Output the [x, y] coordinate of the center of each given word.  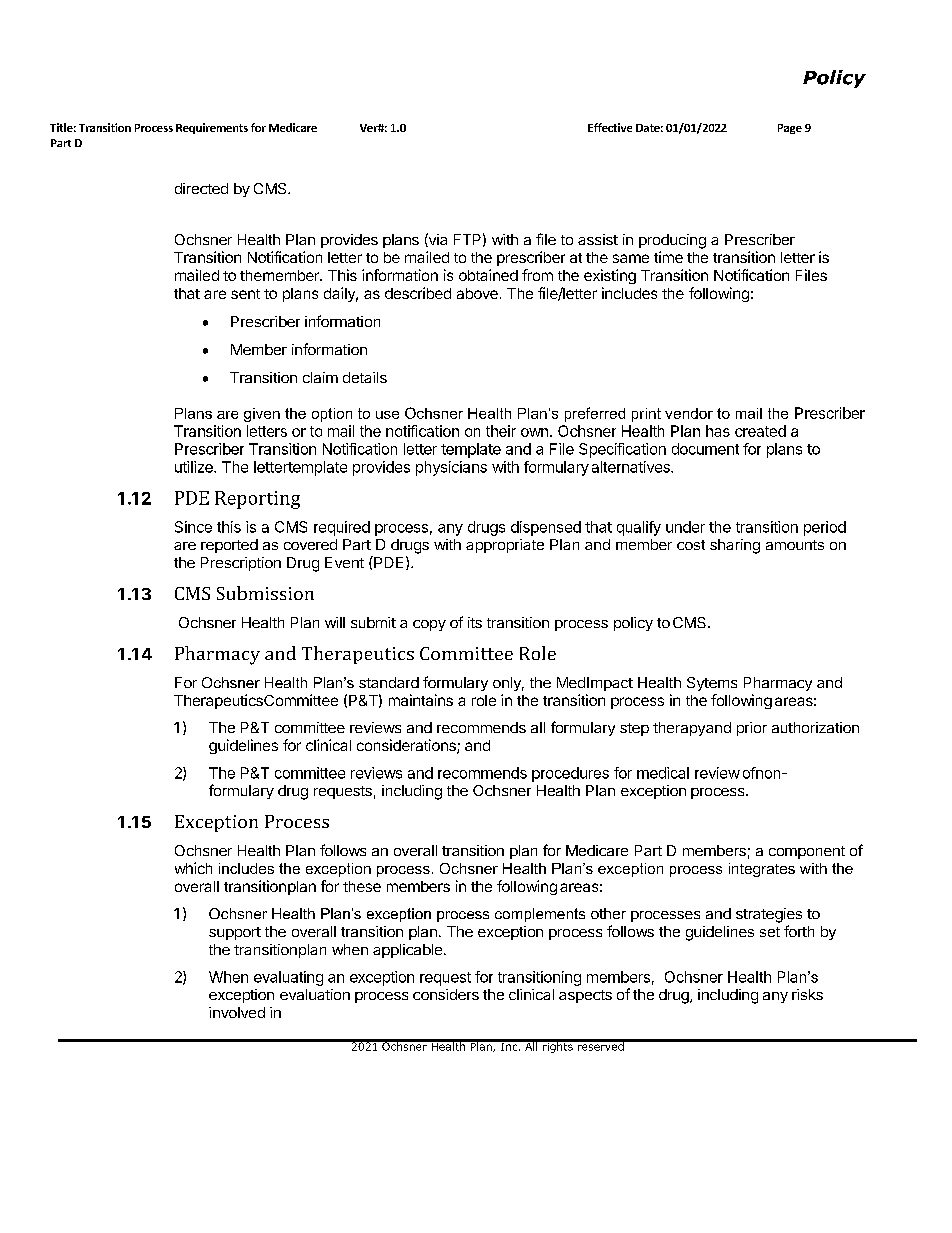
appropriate [505, 546]
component [807, 852]
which [193, 868]
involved [237, 1012]
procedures [570, 774]
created [760, 431]
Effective [610, 127]
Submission [265, 593]
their [501, 431]
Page [790, 129]
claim [320, 377]
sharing [735, 546]
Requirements [212, 128]
